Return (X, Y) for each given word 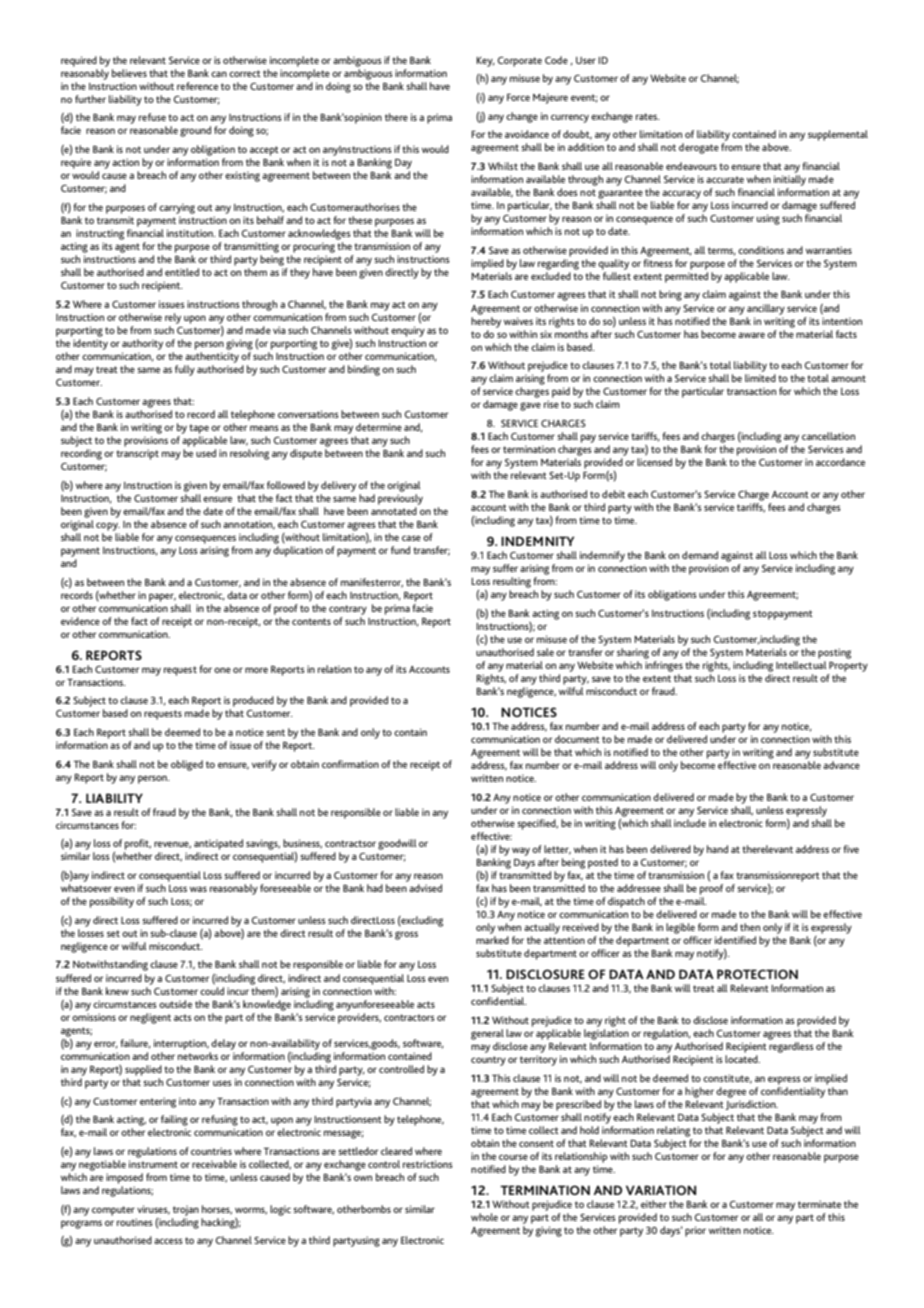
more (256, 670)
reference (197, 86)
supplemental (838, 135)
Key (485, 62)
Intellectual (801, 665)
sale (545, 652)
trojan (186, 1210)
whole (484, 1217)
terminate (819, 1204)
